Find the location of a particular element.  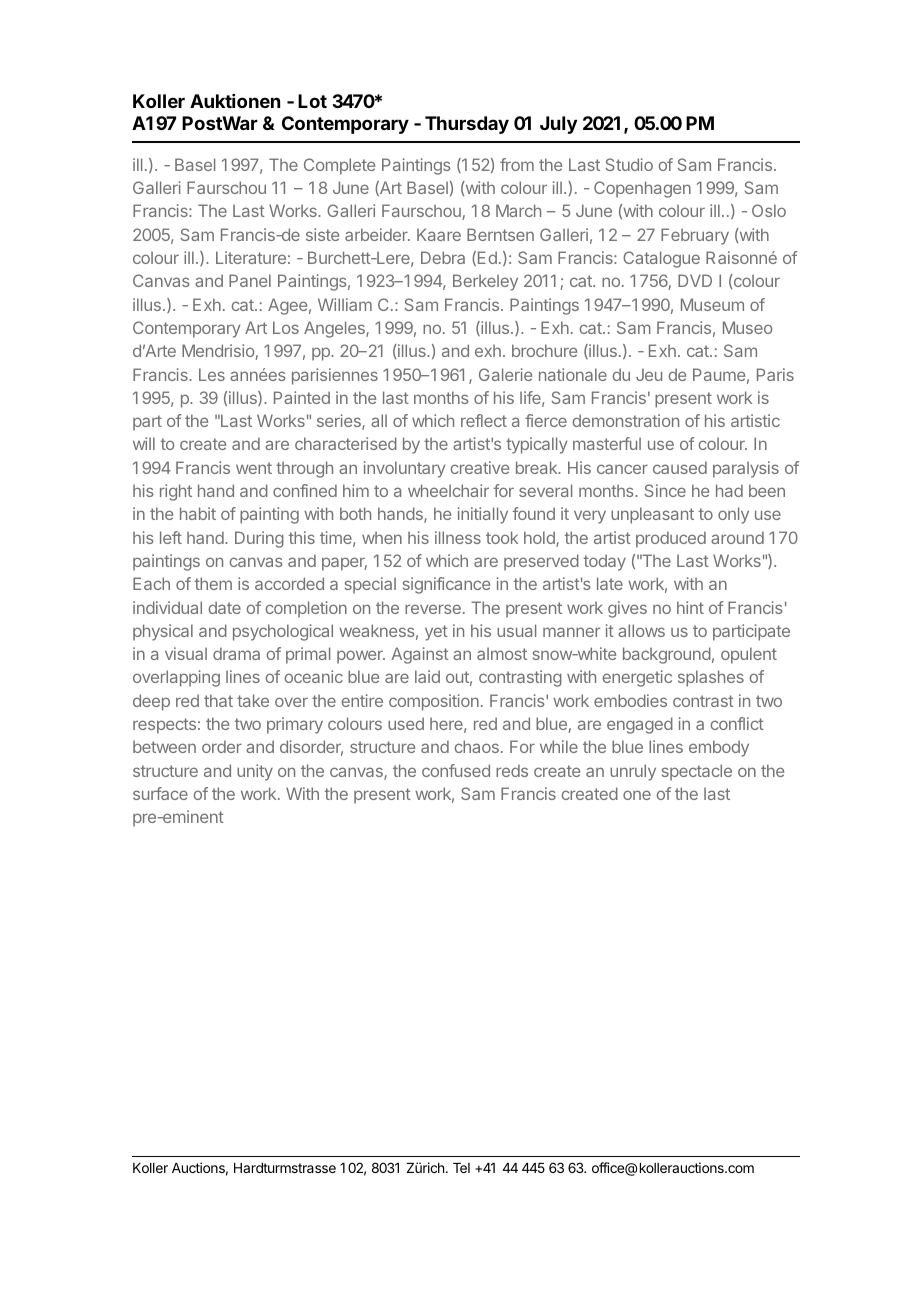

Thursday is located at coordinates (467, 125).
